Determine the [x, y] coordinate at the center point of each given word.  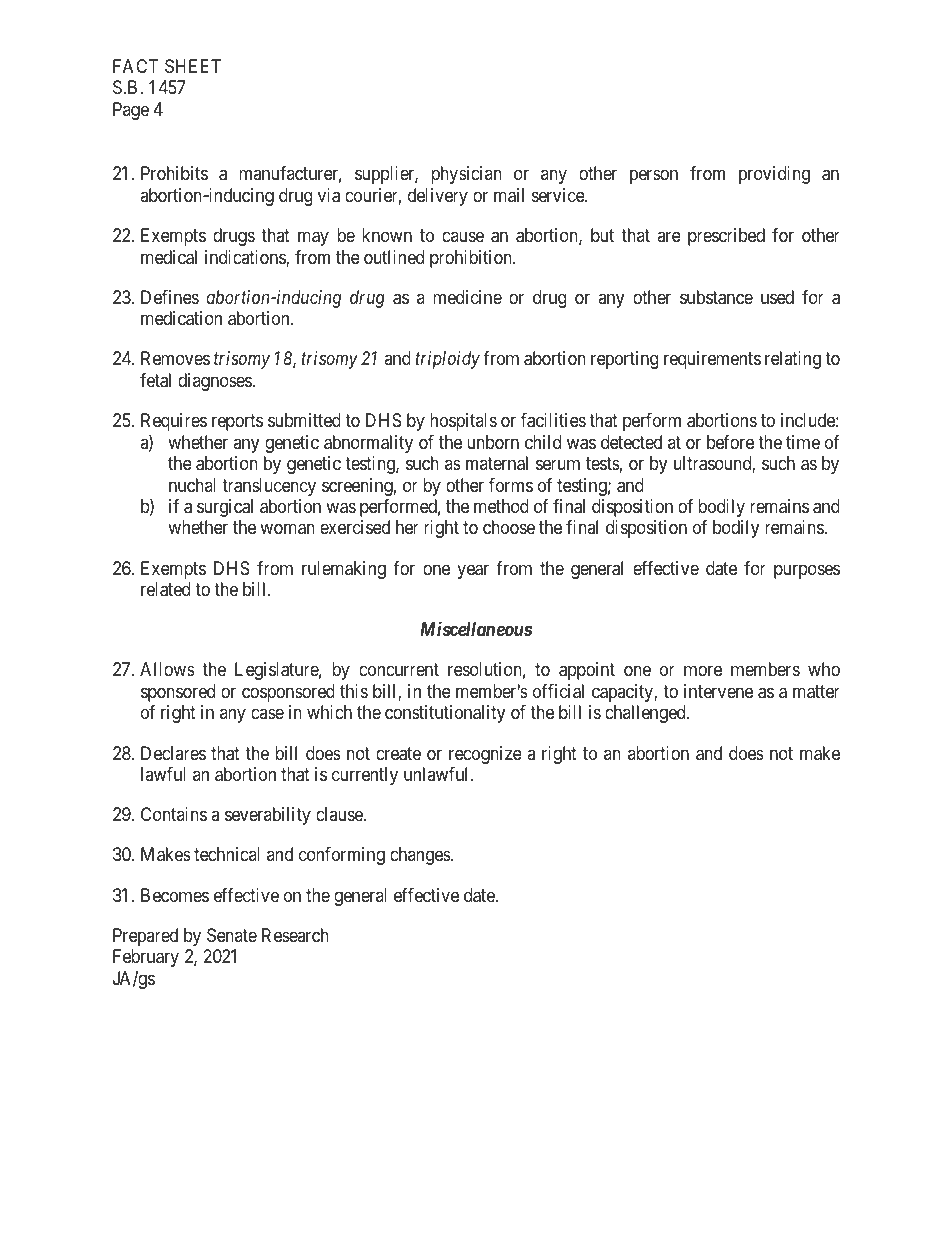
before [730, 442]
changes [421, 856]
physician [466, 175]
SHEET [193, 66]
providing [774, 175]
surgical [225, 508]
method [501, 506]
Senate [232, 935]
